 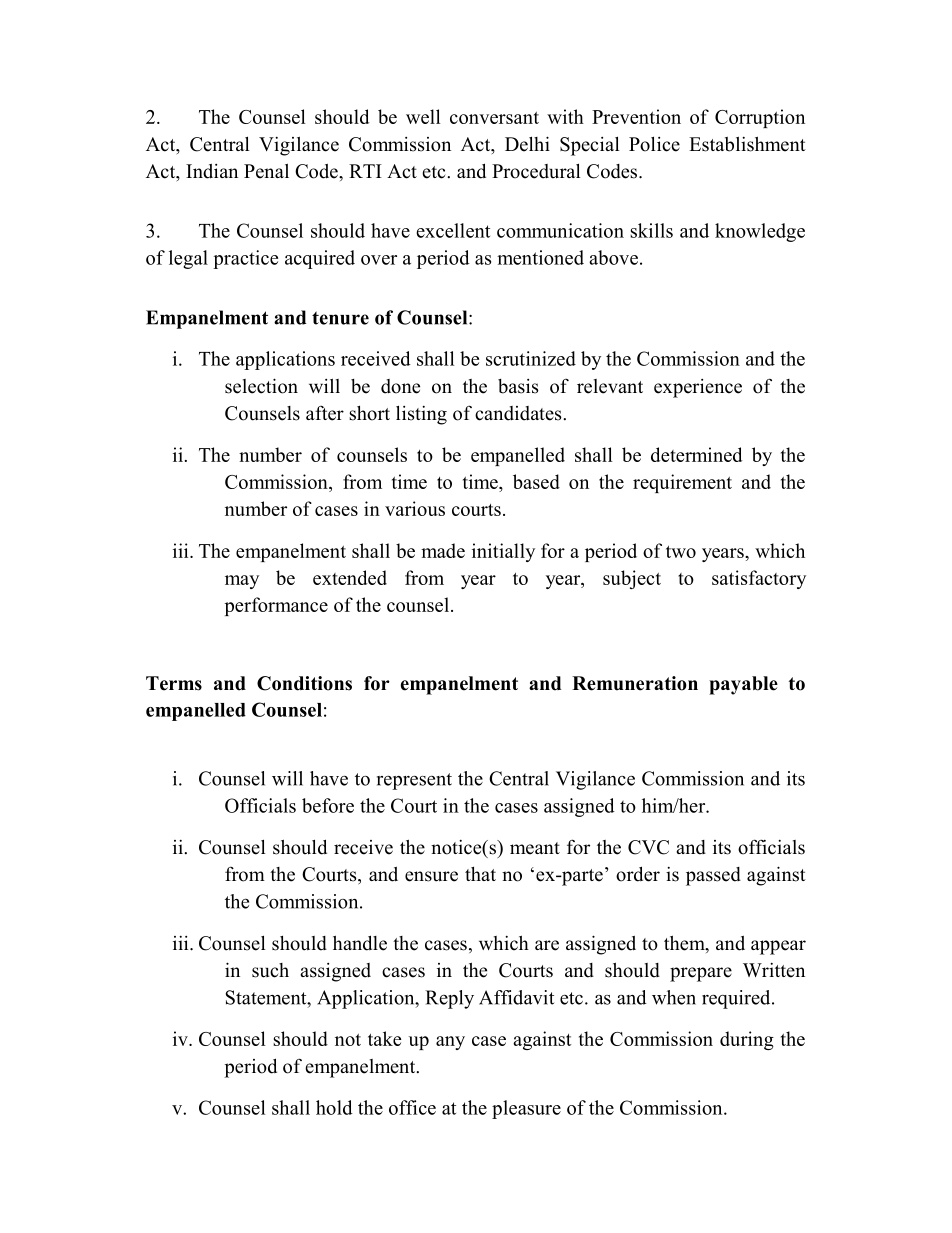 What do you see at coordinates (759, 579) in the screenshot?
I see `satisfactory` at bounding box center [759, 579].
